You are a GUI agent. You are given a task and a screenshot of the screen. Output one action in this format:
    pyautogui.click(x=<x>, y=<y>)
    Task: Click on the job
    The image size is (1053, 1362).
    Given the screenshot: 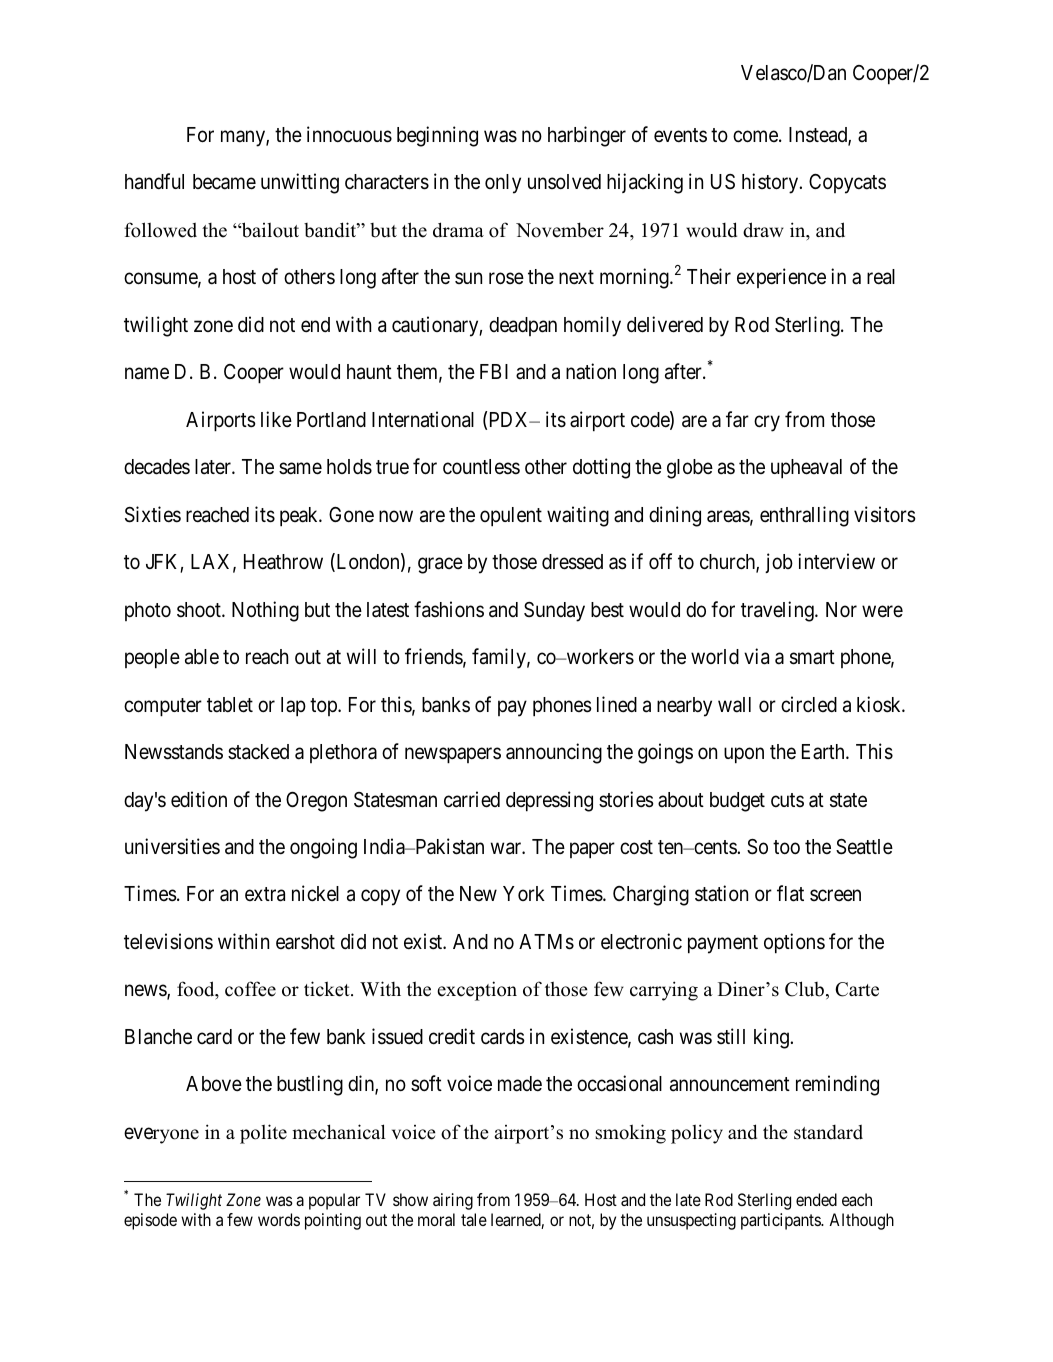 What is the action you would take?
    pyautogui.click(x=779, y=563)
